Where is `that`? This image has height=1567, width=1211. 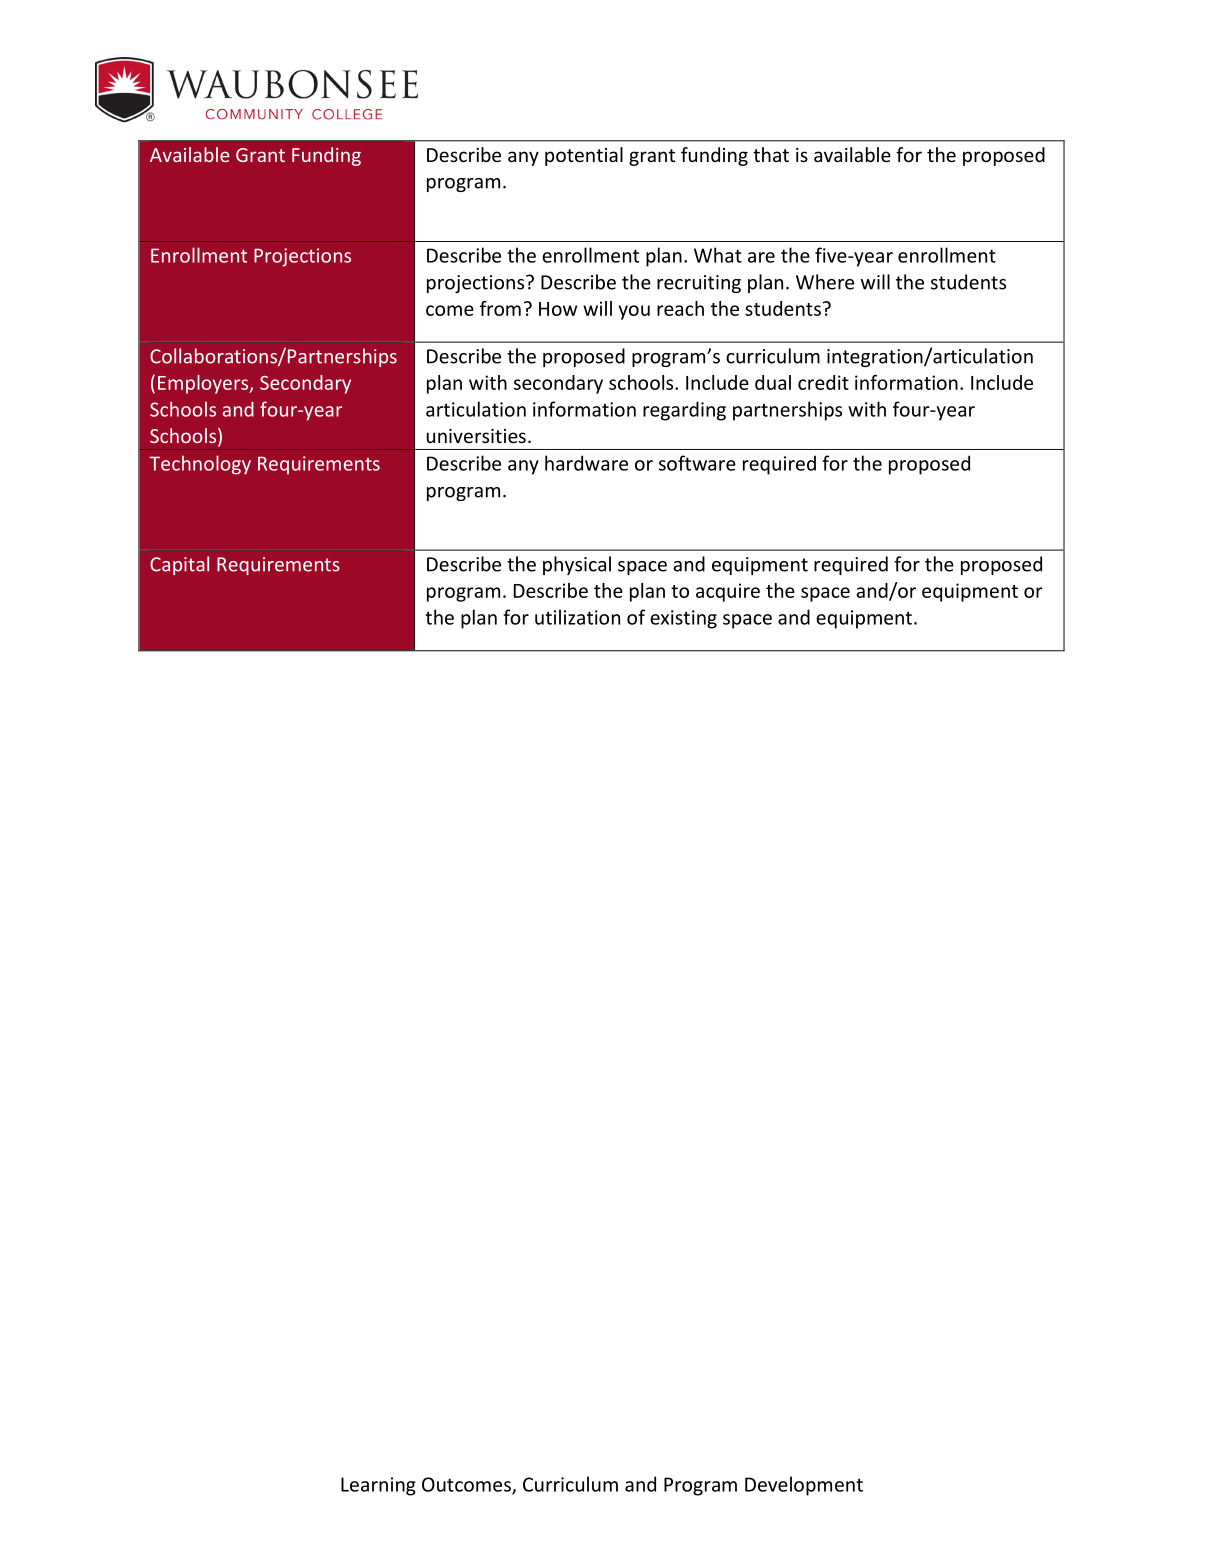 that is located at coordinates (771, 154).
